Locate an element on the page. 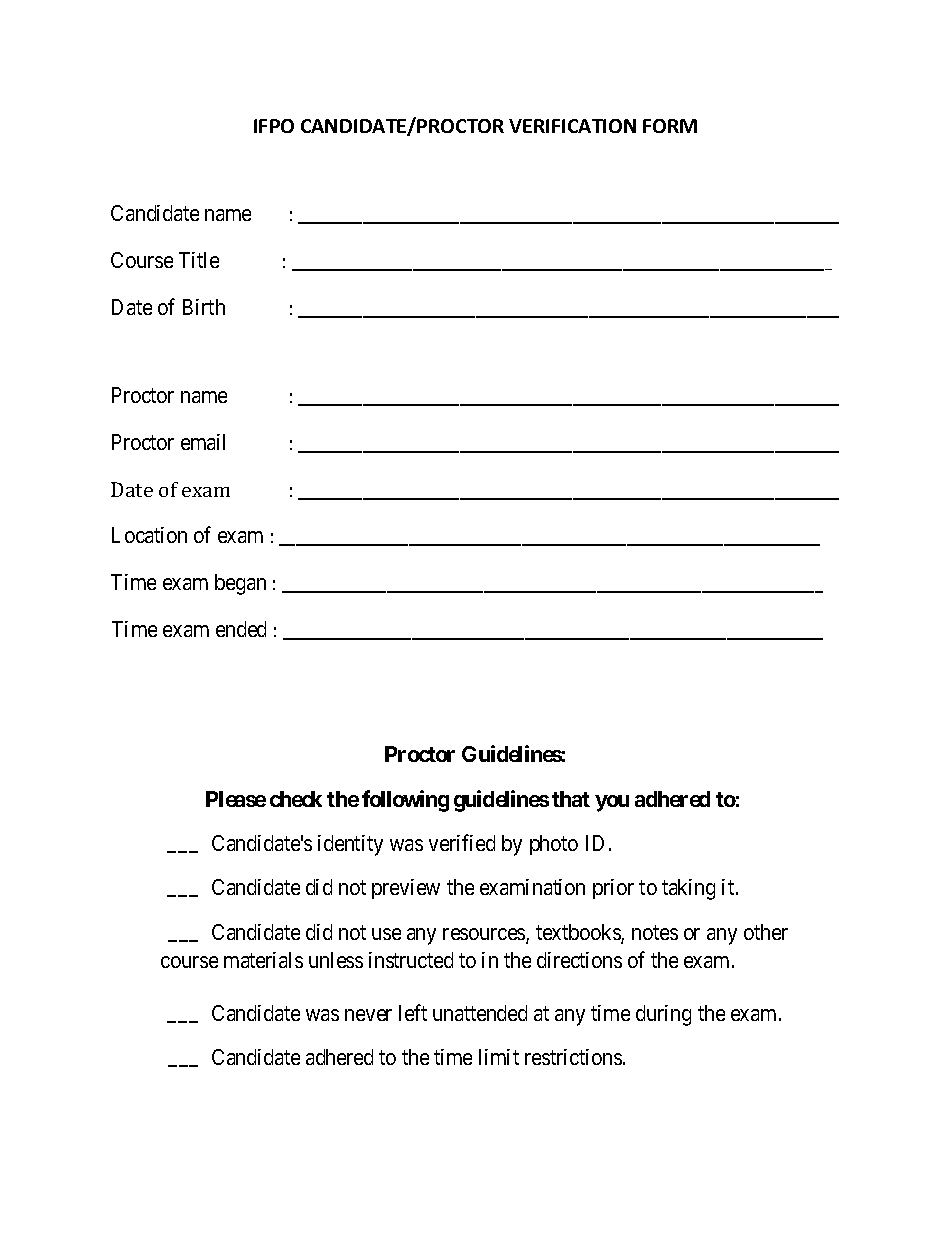 The width and height of the image is (952, 1233). following is located at coordinates (405, 801).
